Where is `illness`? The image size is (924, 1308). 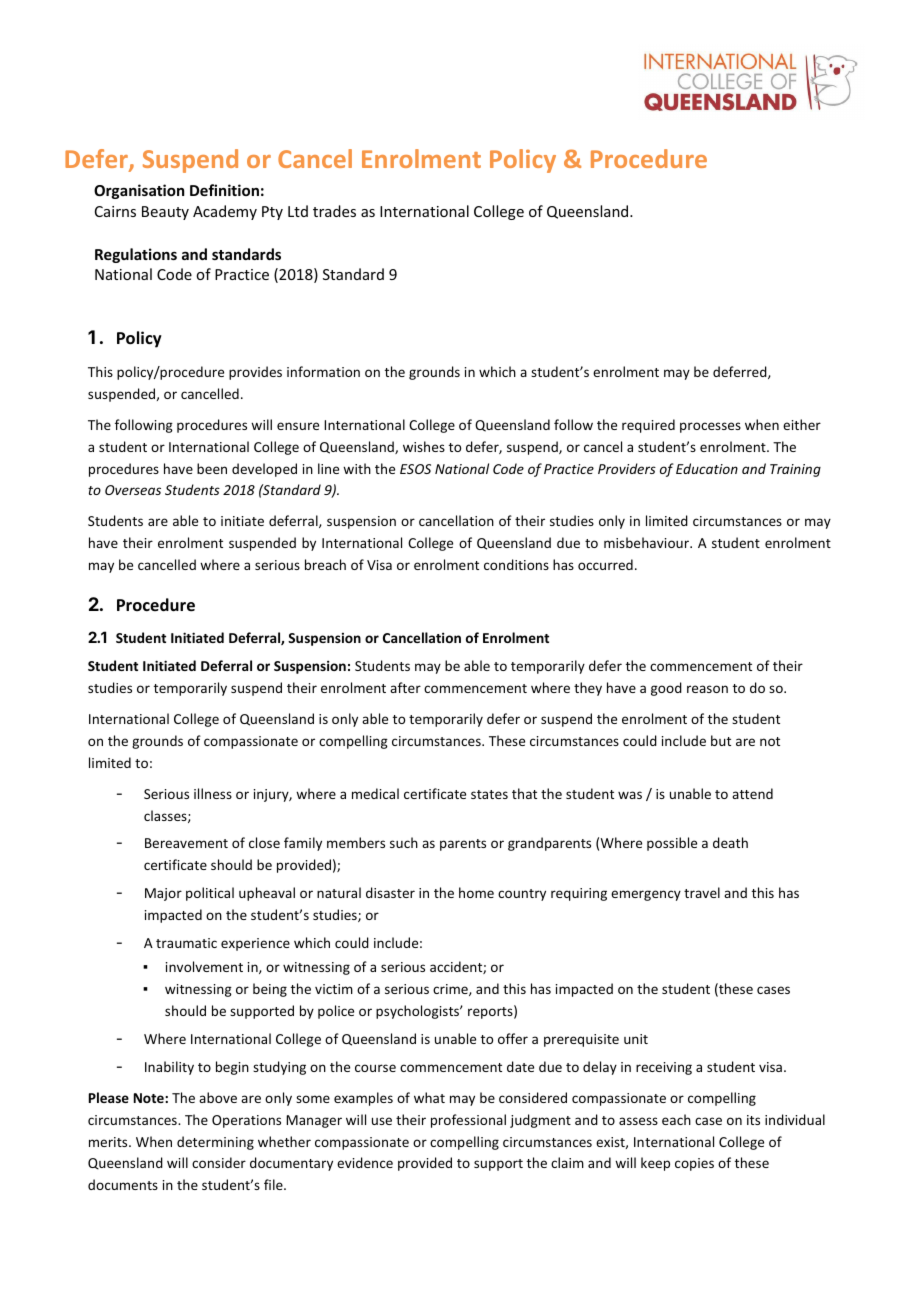
illness is located at coordinates (213, 793).
